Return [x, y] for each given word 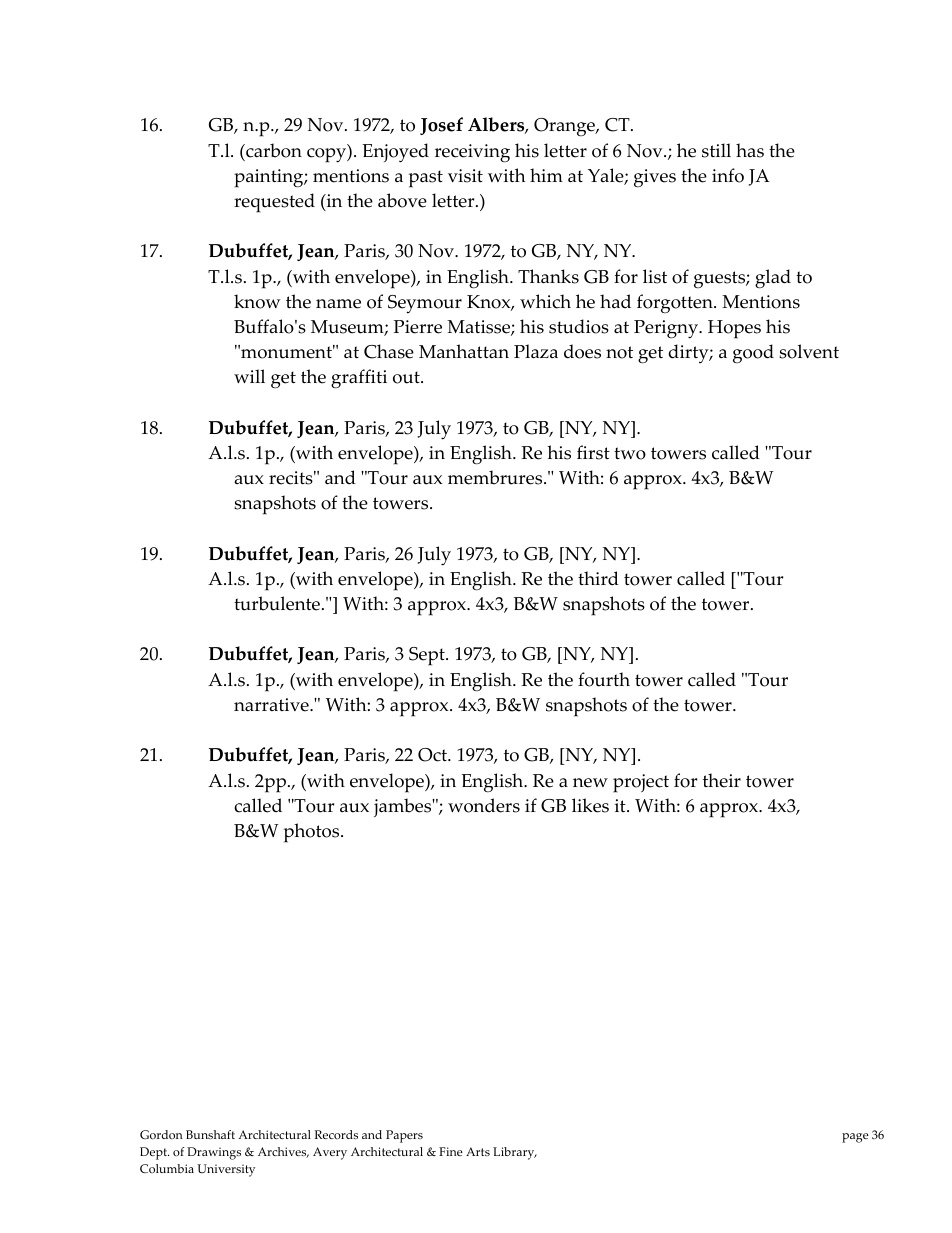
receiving [472, 153]
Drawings [214, 1153]
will [249, 376]
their [722, 780]
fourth [604, 679]
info [728, 175]
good [753, 354]
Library [515, 1153]
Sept [428, 656]
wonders [484, 805]
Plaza [536, 351]
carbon [273, 150]
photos [313, 833]
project [641, 783]
